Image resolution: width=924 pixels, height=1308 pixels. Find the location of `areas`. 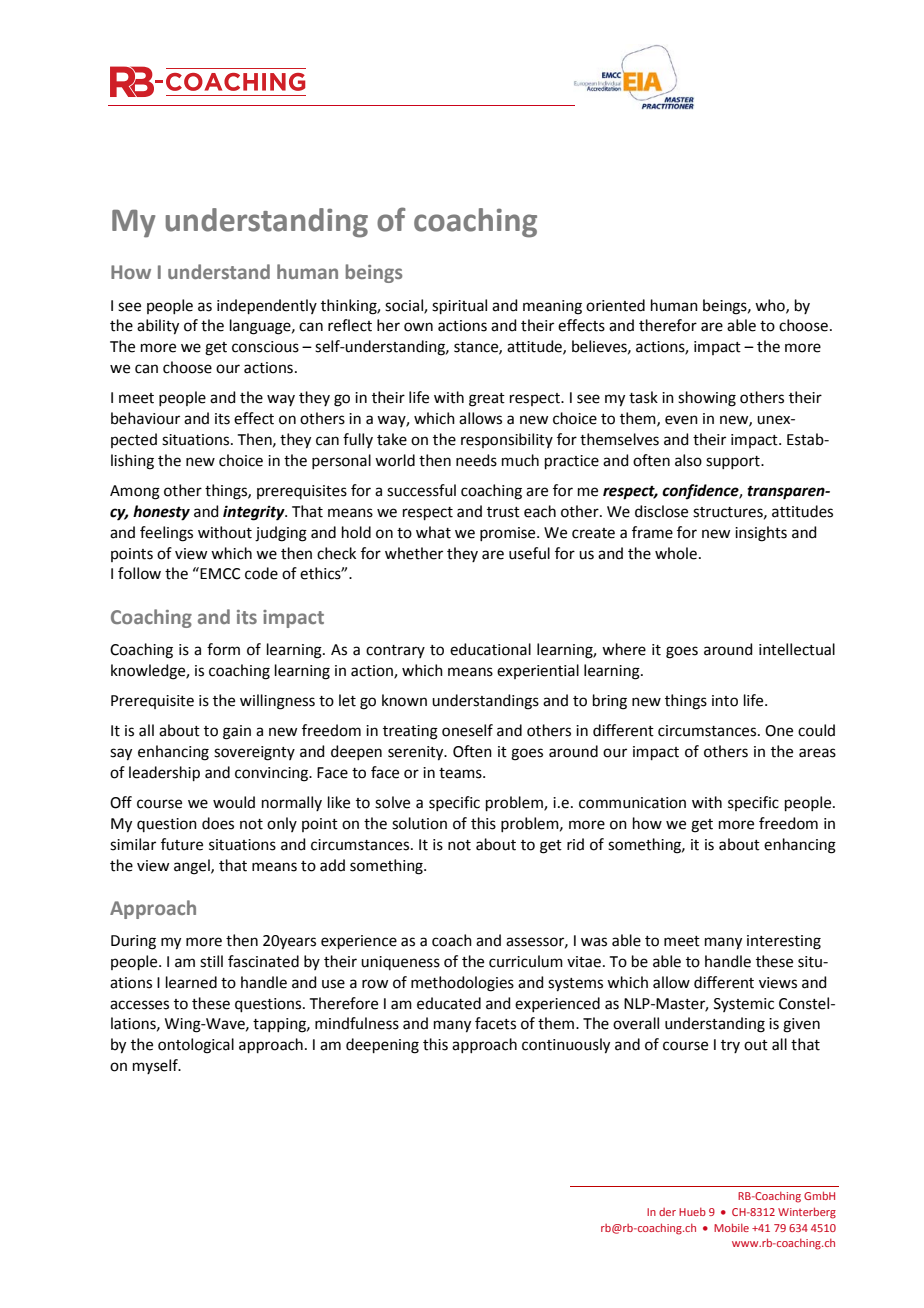

areas is located at coordinates (817, 753).
